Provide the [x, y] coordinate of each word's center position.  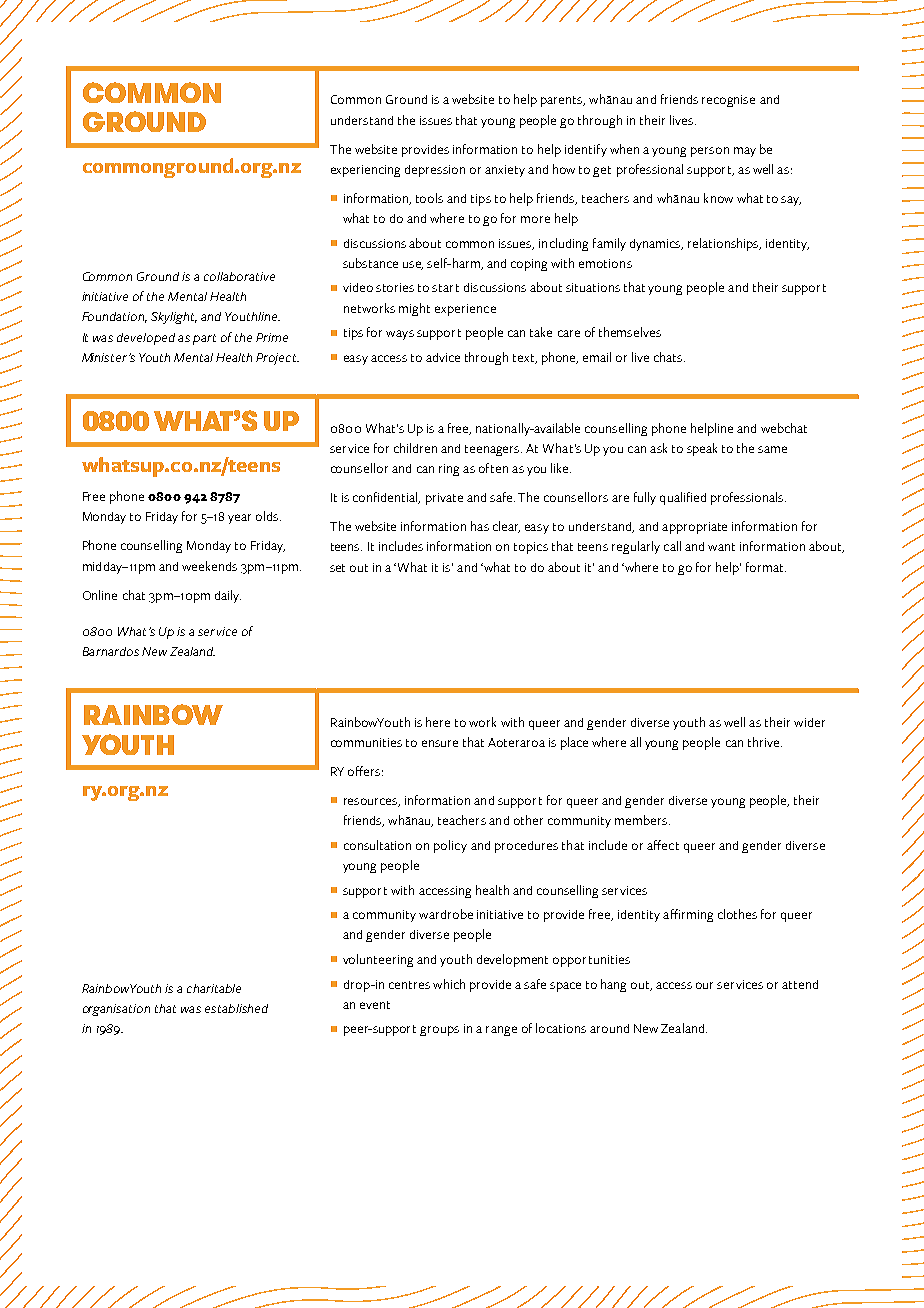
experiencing [365, 171]
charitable [214, 988]
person [710, 152]
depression [435, 171]
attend [800, 984]
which [449, 984]
